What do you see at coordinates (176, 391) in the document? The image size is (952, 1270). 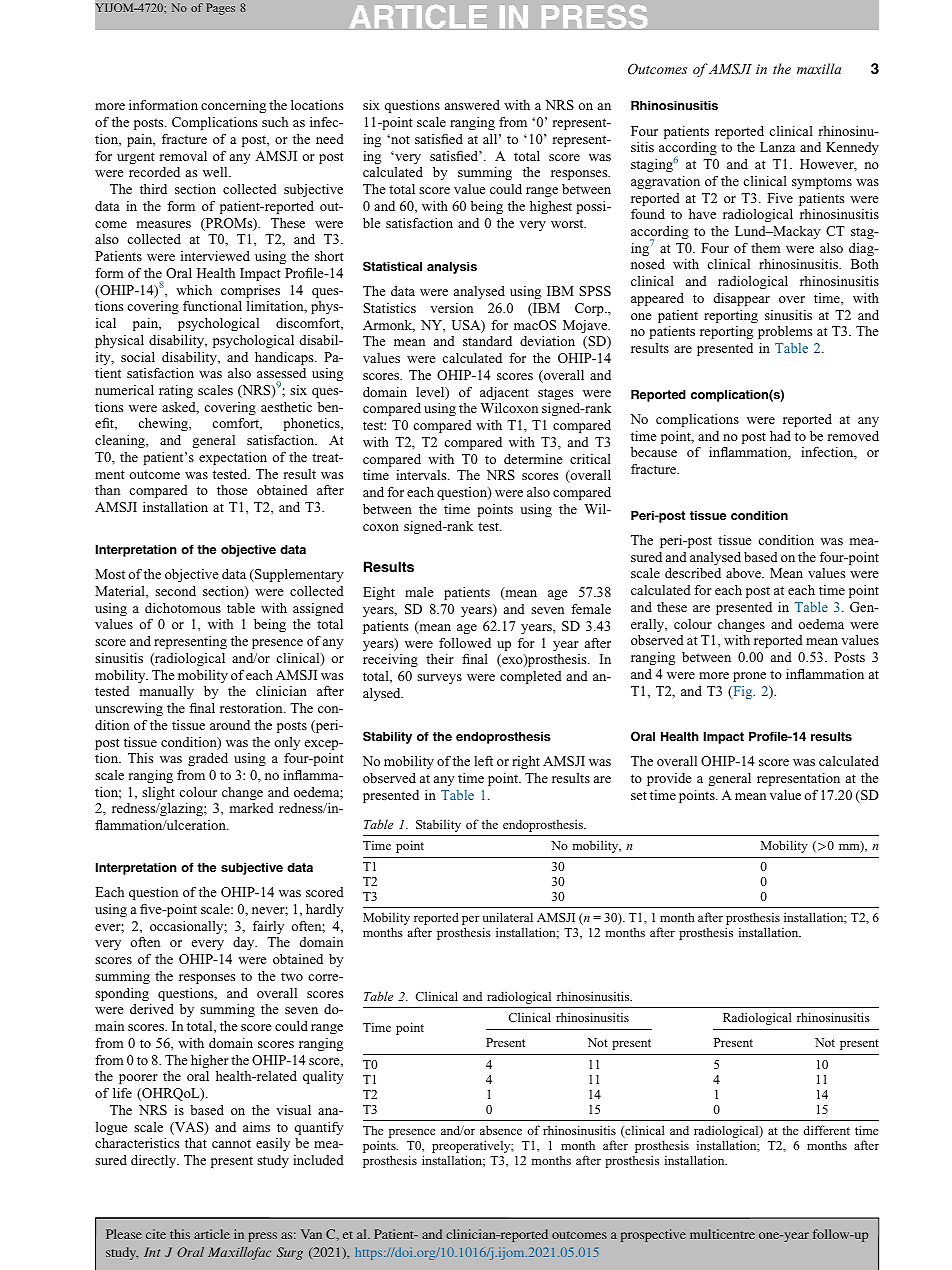 I see `rating` at bounding box center [176, 391].
